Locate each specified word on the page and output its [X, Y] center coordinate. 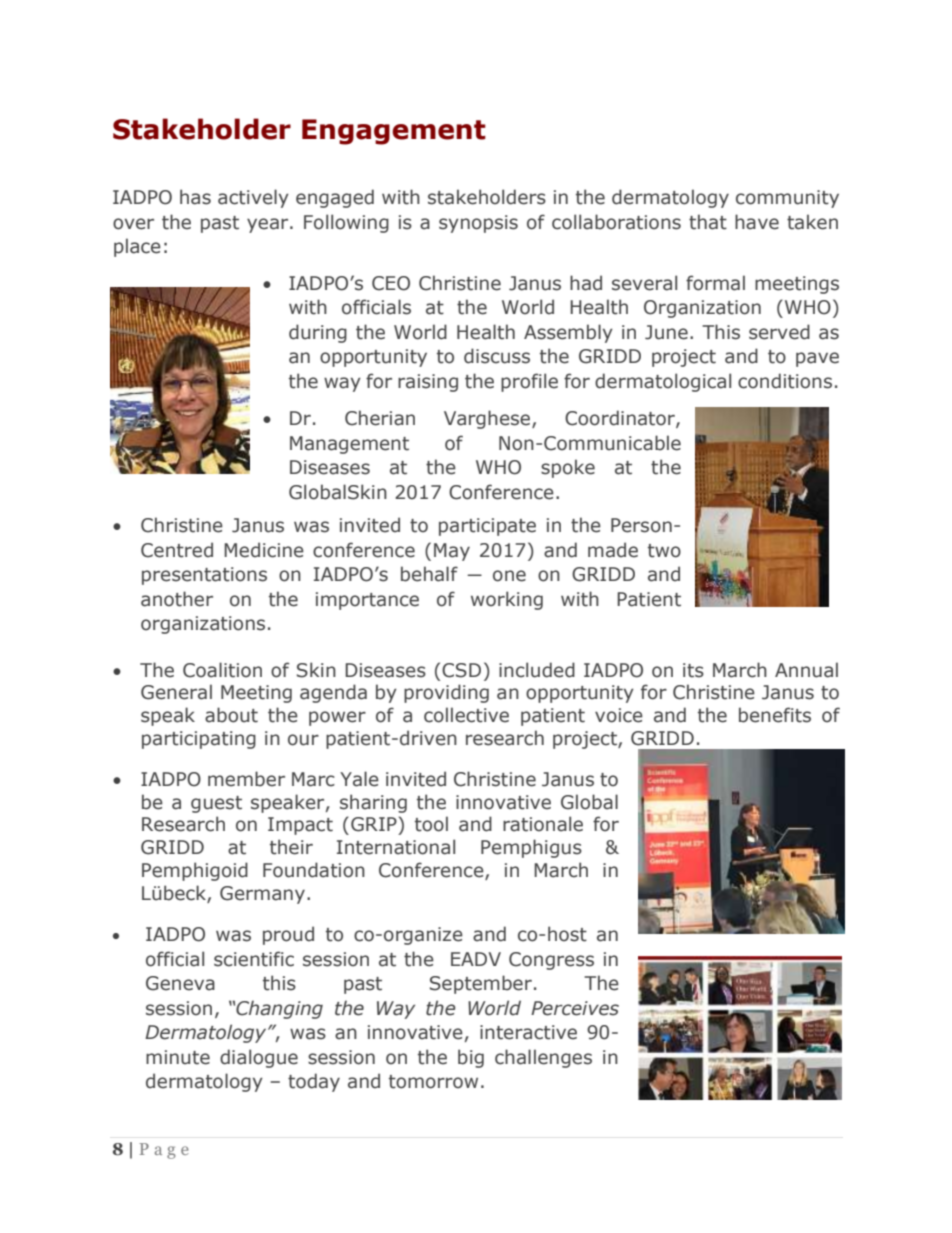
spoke [568, 468]
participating [199, 740]
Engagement [394, 132]
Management [349, 445]
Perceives [575, 1008]
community [787, 199]
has [195, 197]
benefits [775, 715]
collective [466, 715]
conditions [785, 381]
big [471, 1058]
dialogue [259, 1058]
